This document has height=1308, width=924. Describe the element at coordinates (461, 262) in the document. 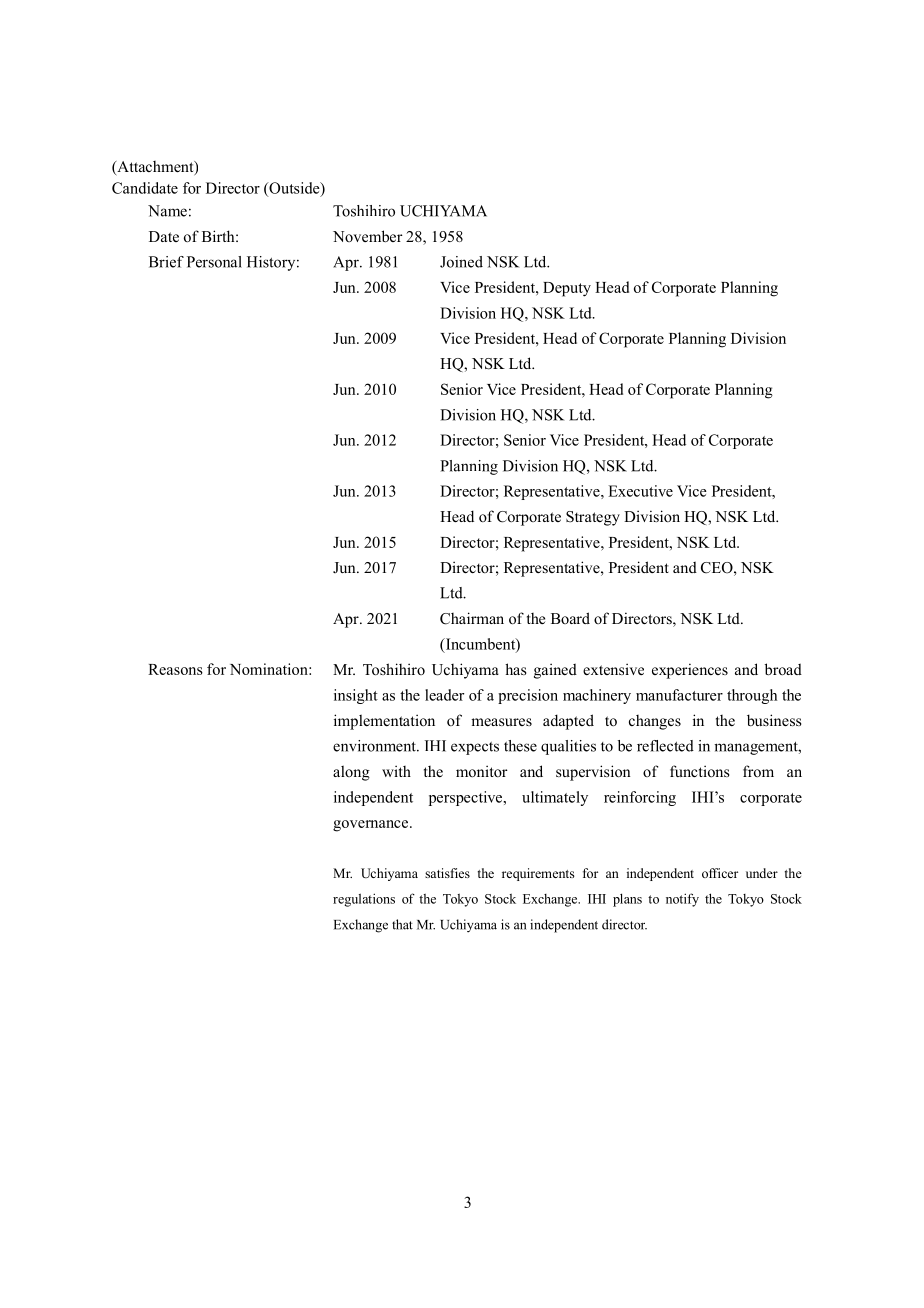

I see `Joined` at that location.
